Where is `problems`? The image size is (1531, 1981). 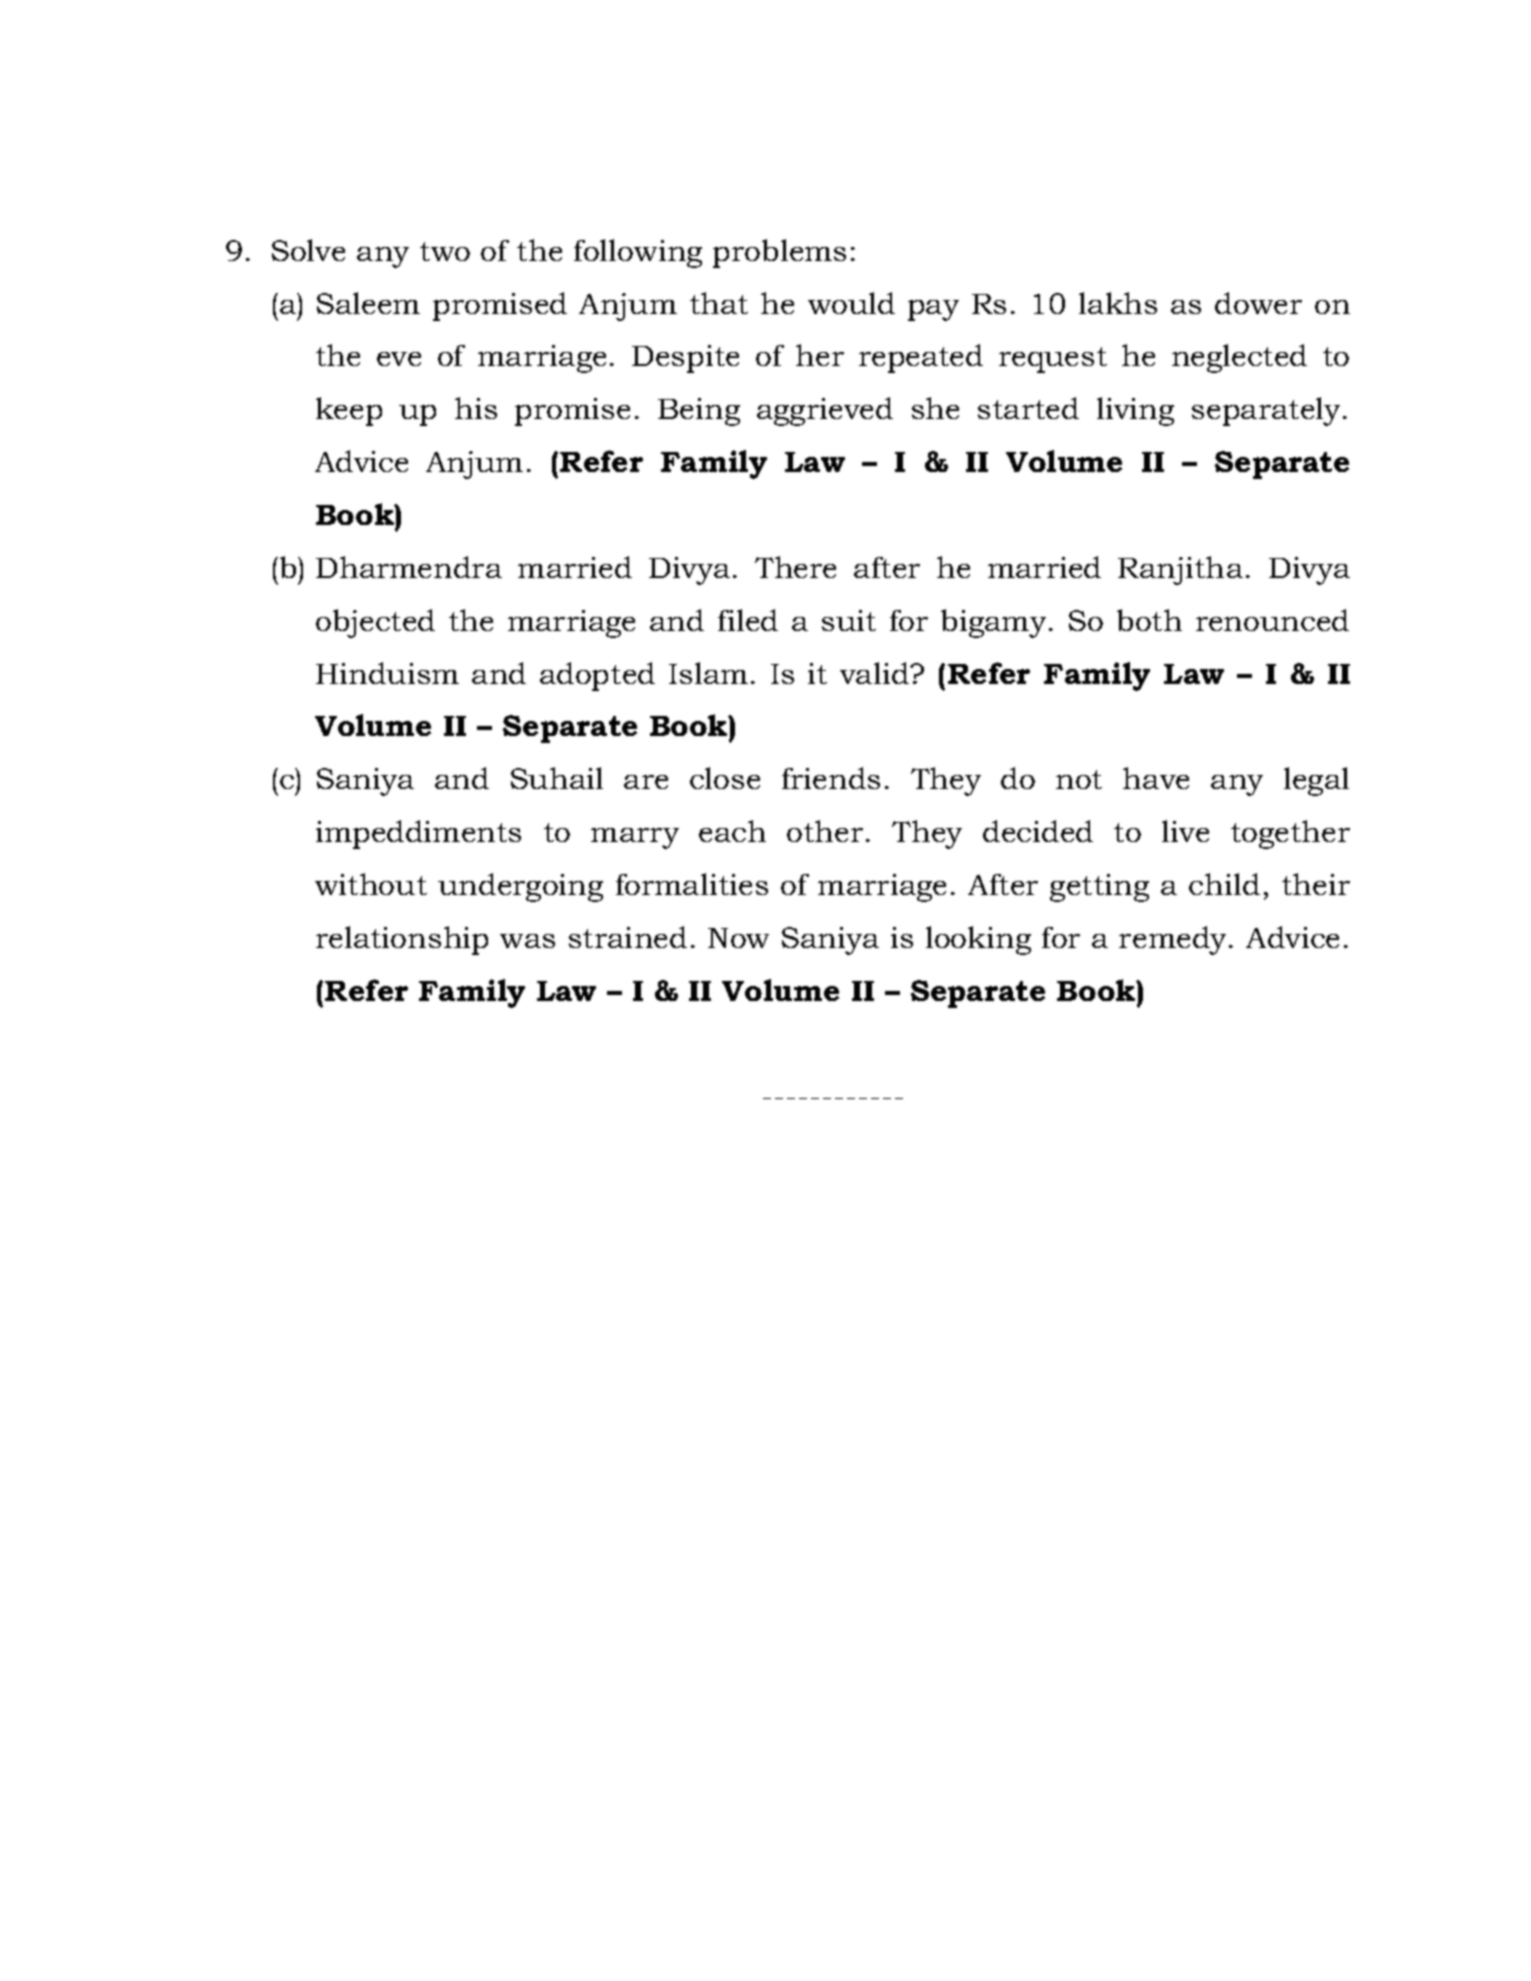
problems is located at coordinates (779, 253).
